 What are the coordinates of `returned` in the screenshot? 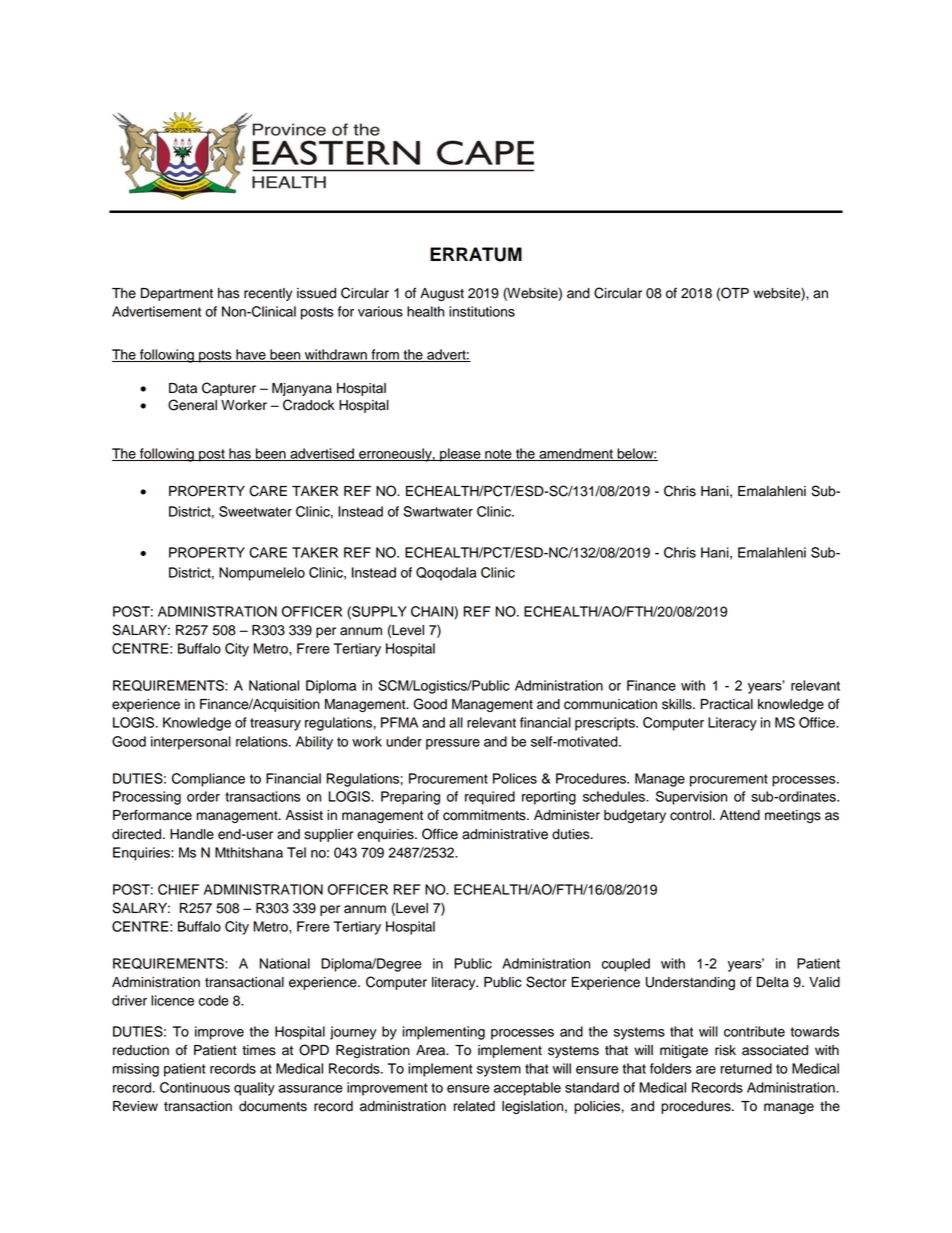 It's located at (746, 1068).
